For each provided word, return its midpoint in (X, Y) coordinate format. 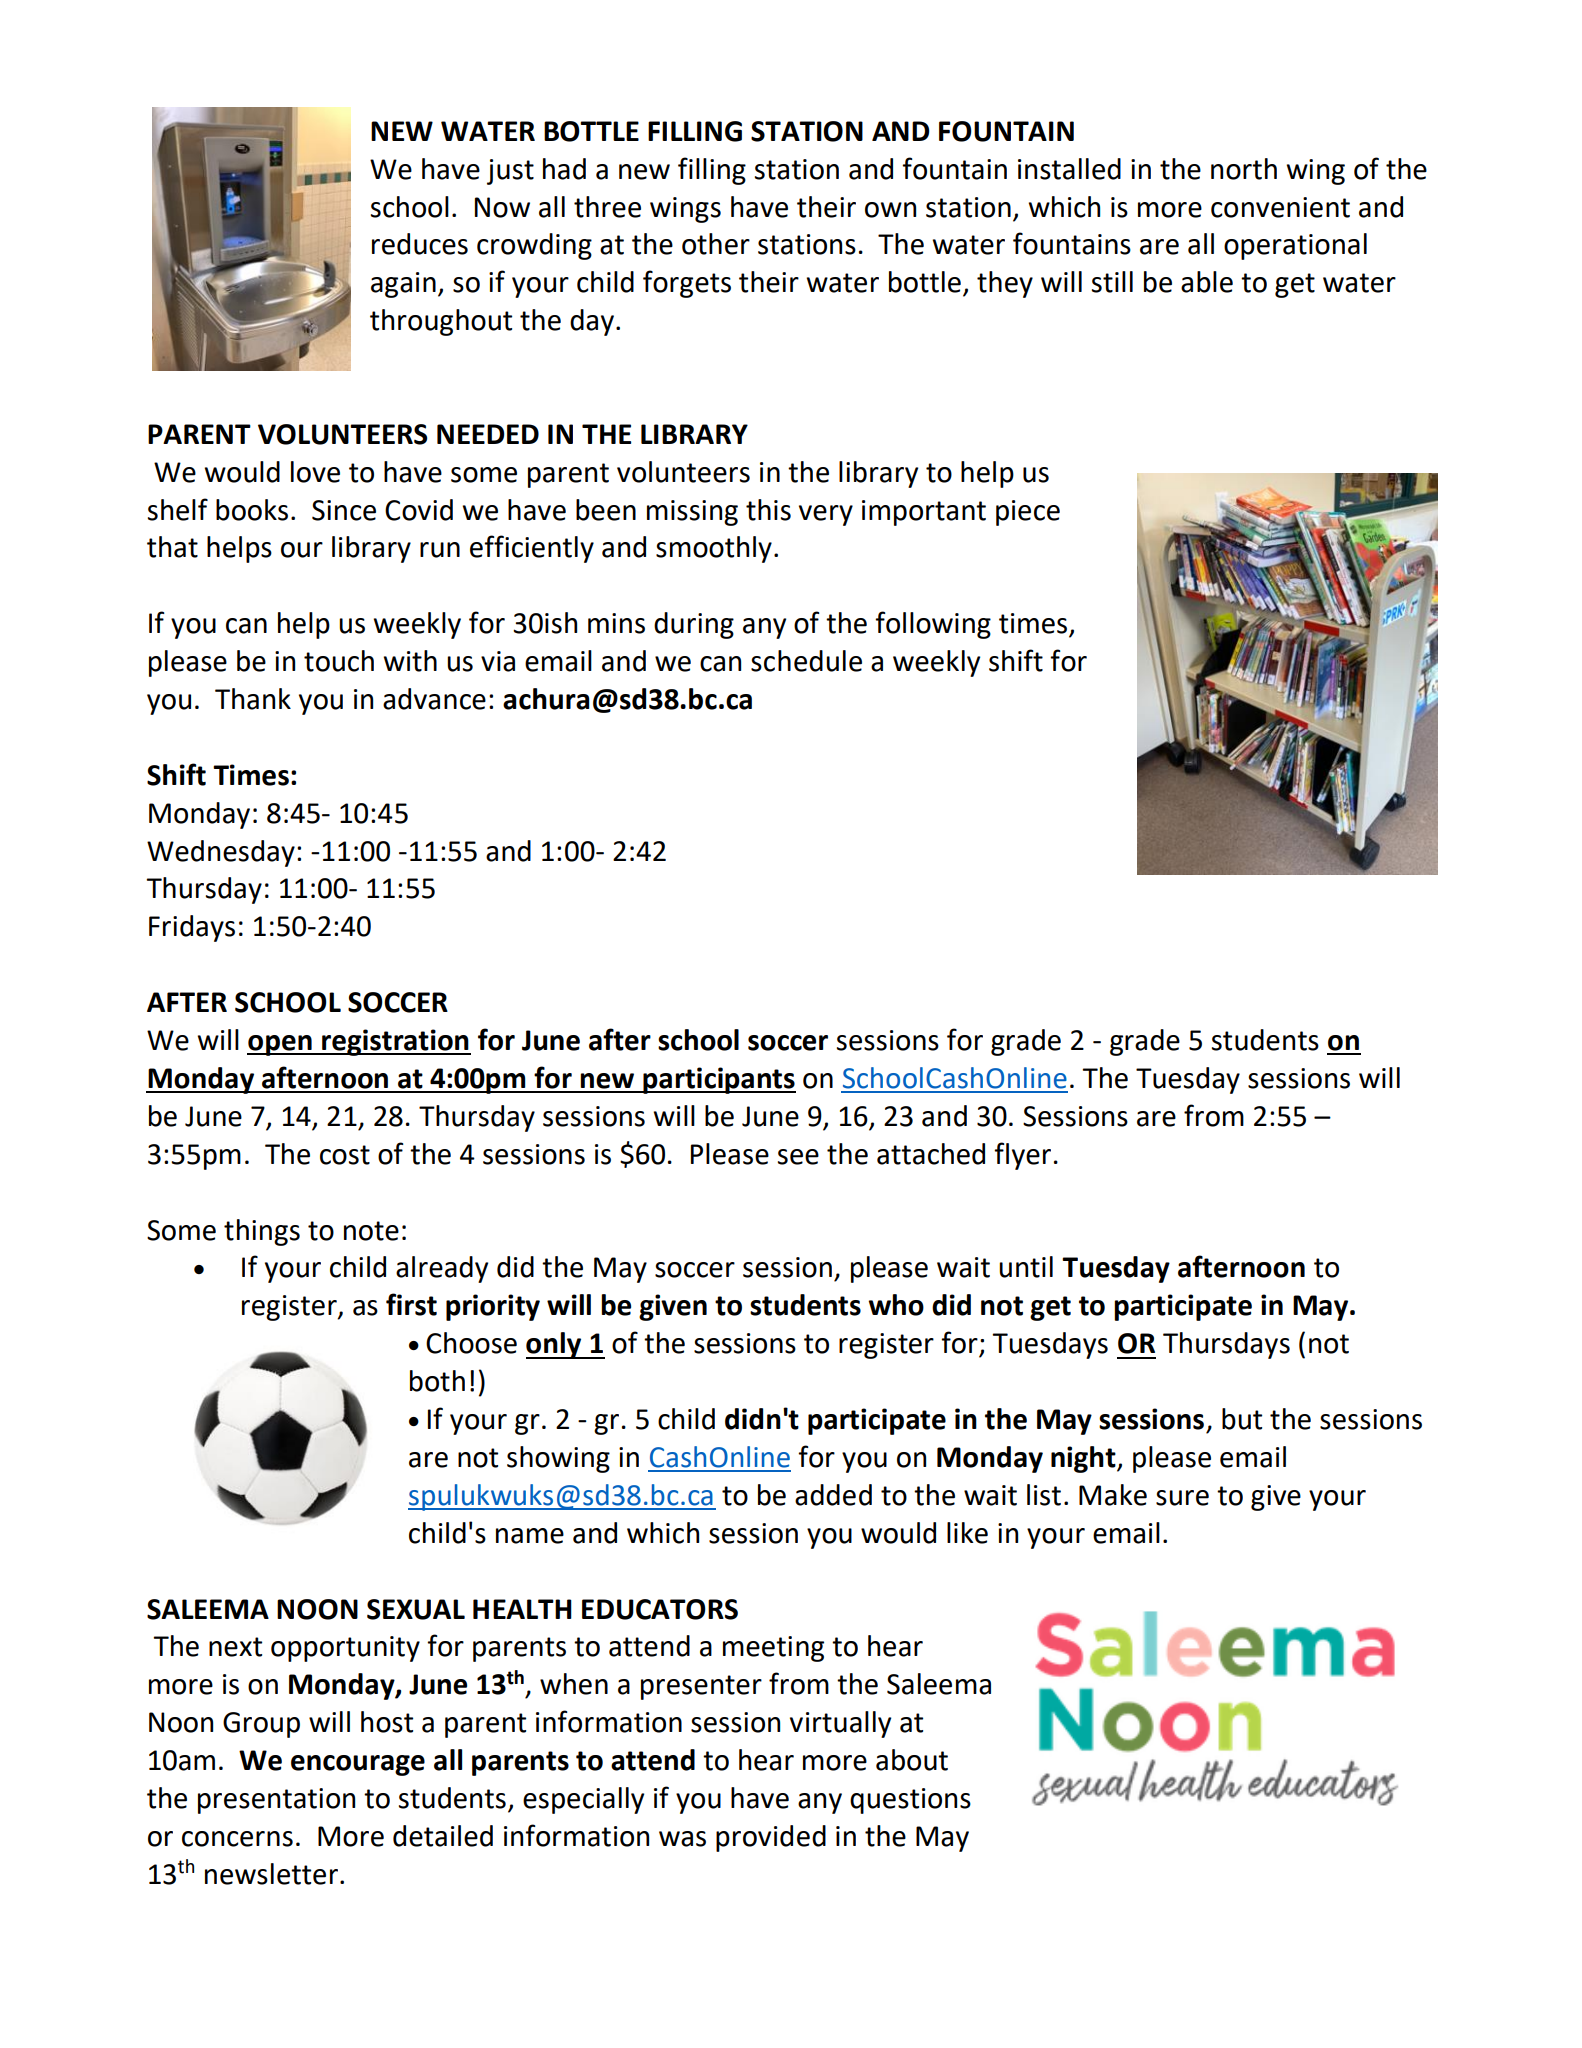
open (280, 1045)
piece (1028, 513)
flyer (1022, 1156)
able (1207, 282)
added (833, 1495)
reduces (420, 244)
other (716, 244)
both (437, 1381)
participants (718, 1080)
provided (771, 1838)
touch (339, 661)
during (694, 625)
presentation (276, 1801)
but (1242, 1419)
